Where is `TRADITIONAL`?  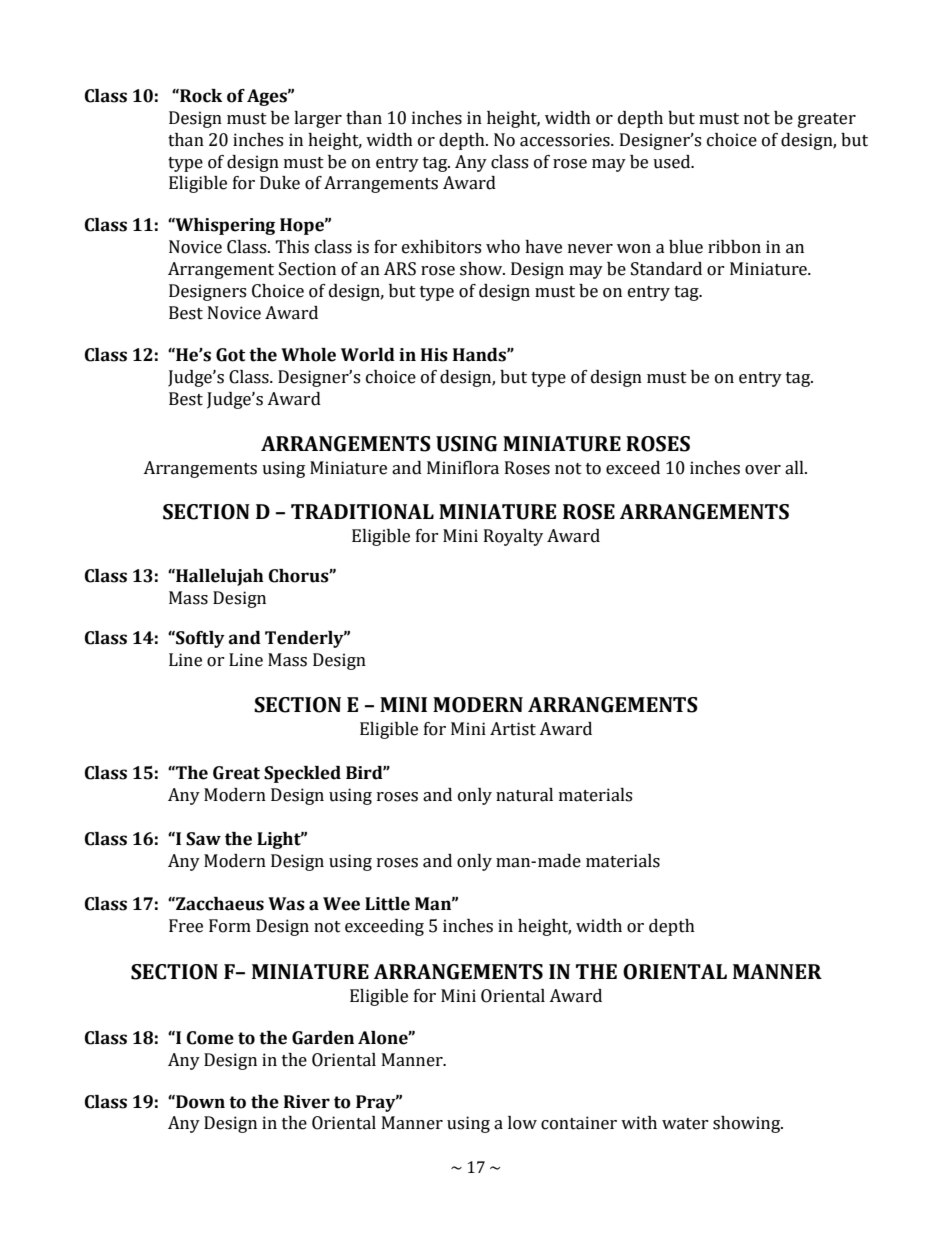 TRADITIONAL is located at coordinates (362, 512).
